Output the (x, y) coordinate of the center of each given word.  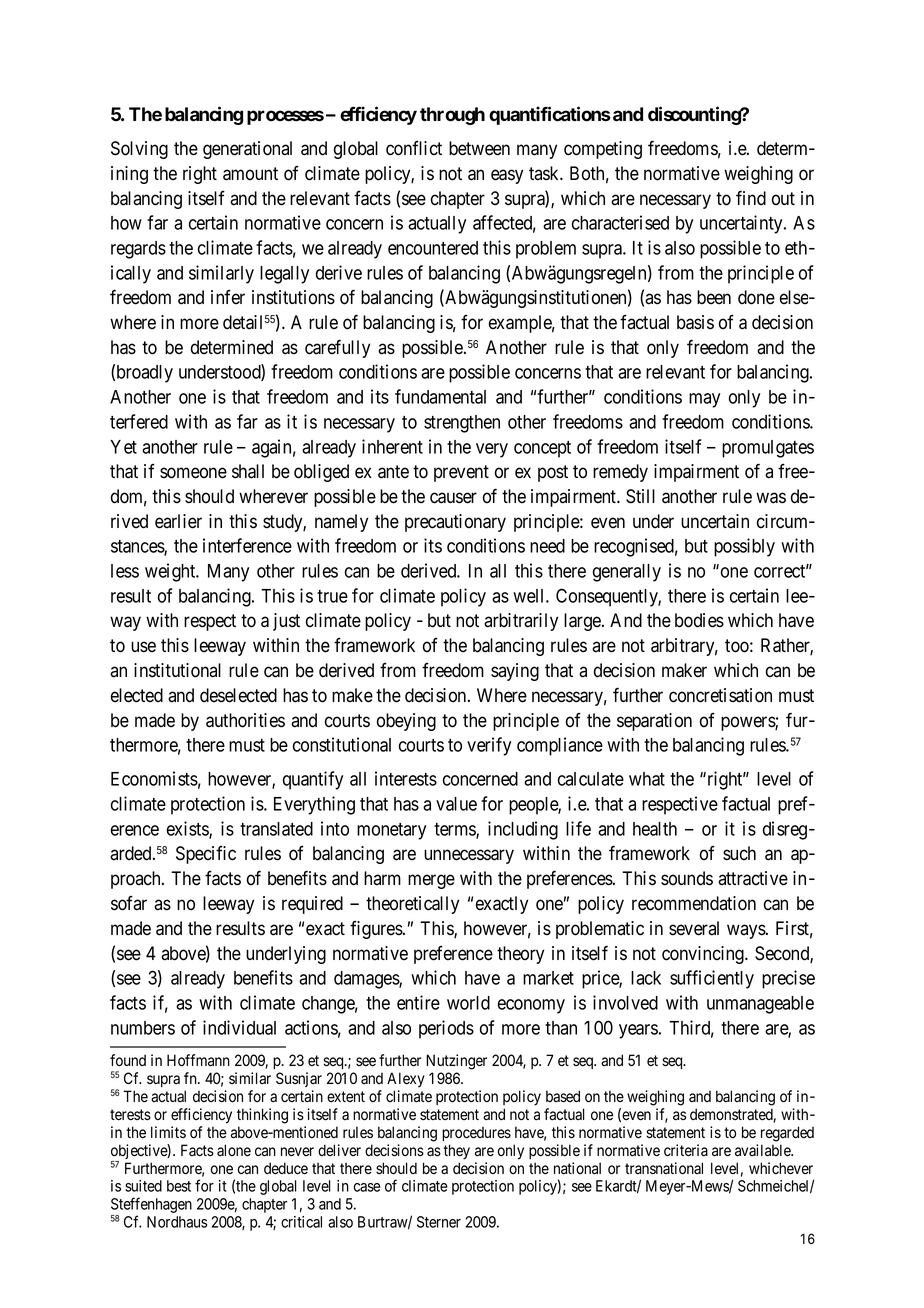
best (179, 1186)
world (468, 1003)
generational (247, 150)
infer (228, 297)
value (456, 804)
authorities (245, 720)
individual (239, 1027)
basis (695, 322)
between (479, 148)
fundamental (440, 396)
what (647, 779)
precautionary (455, 523)
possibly (744, 547)
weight (171, 572)
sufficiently (712, 979)
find (751, 198)
